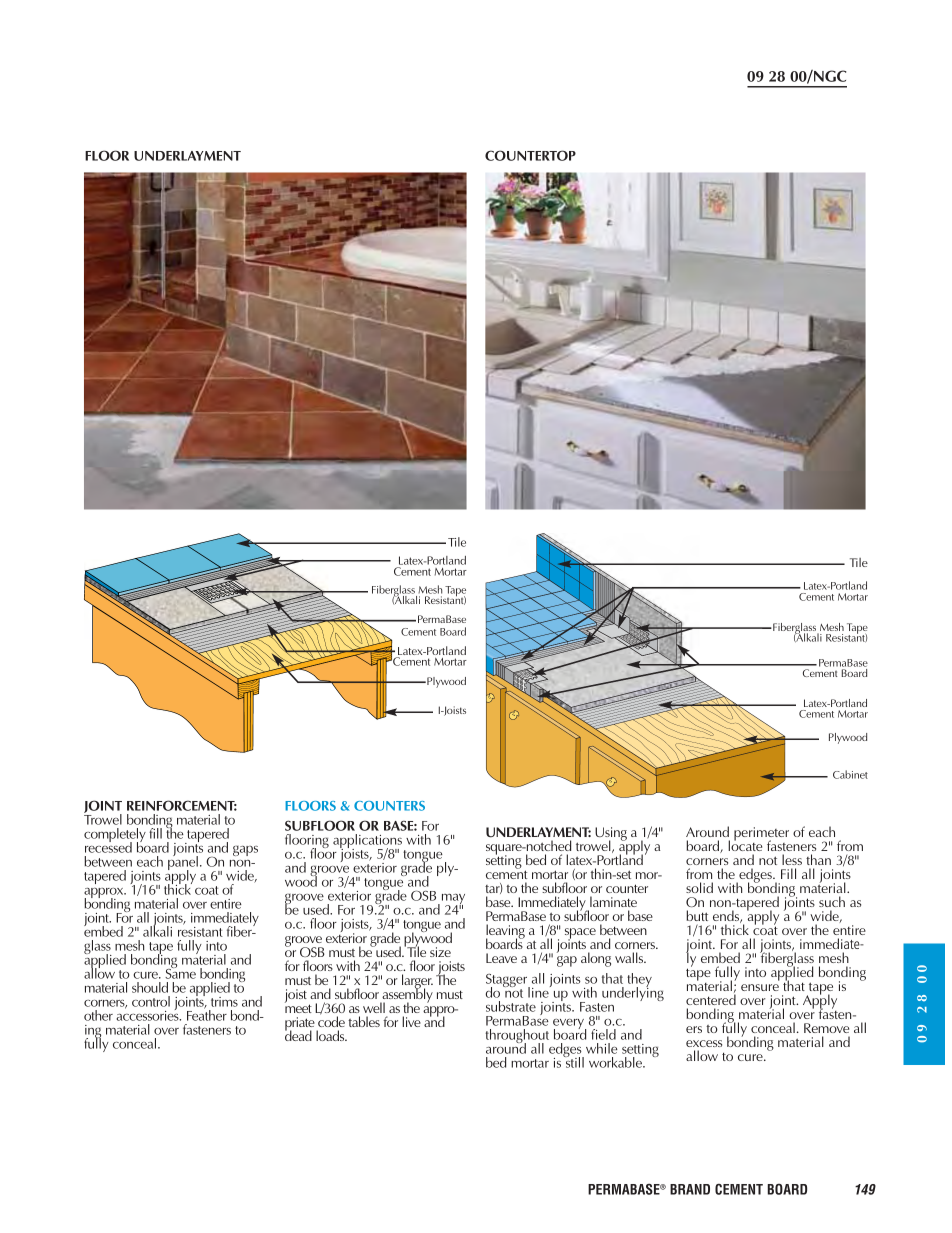 This screenshot has width=952, height=1233. Describe the element at coordinates (630, 957) in the screenshot. I see `walls` at that location.
